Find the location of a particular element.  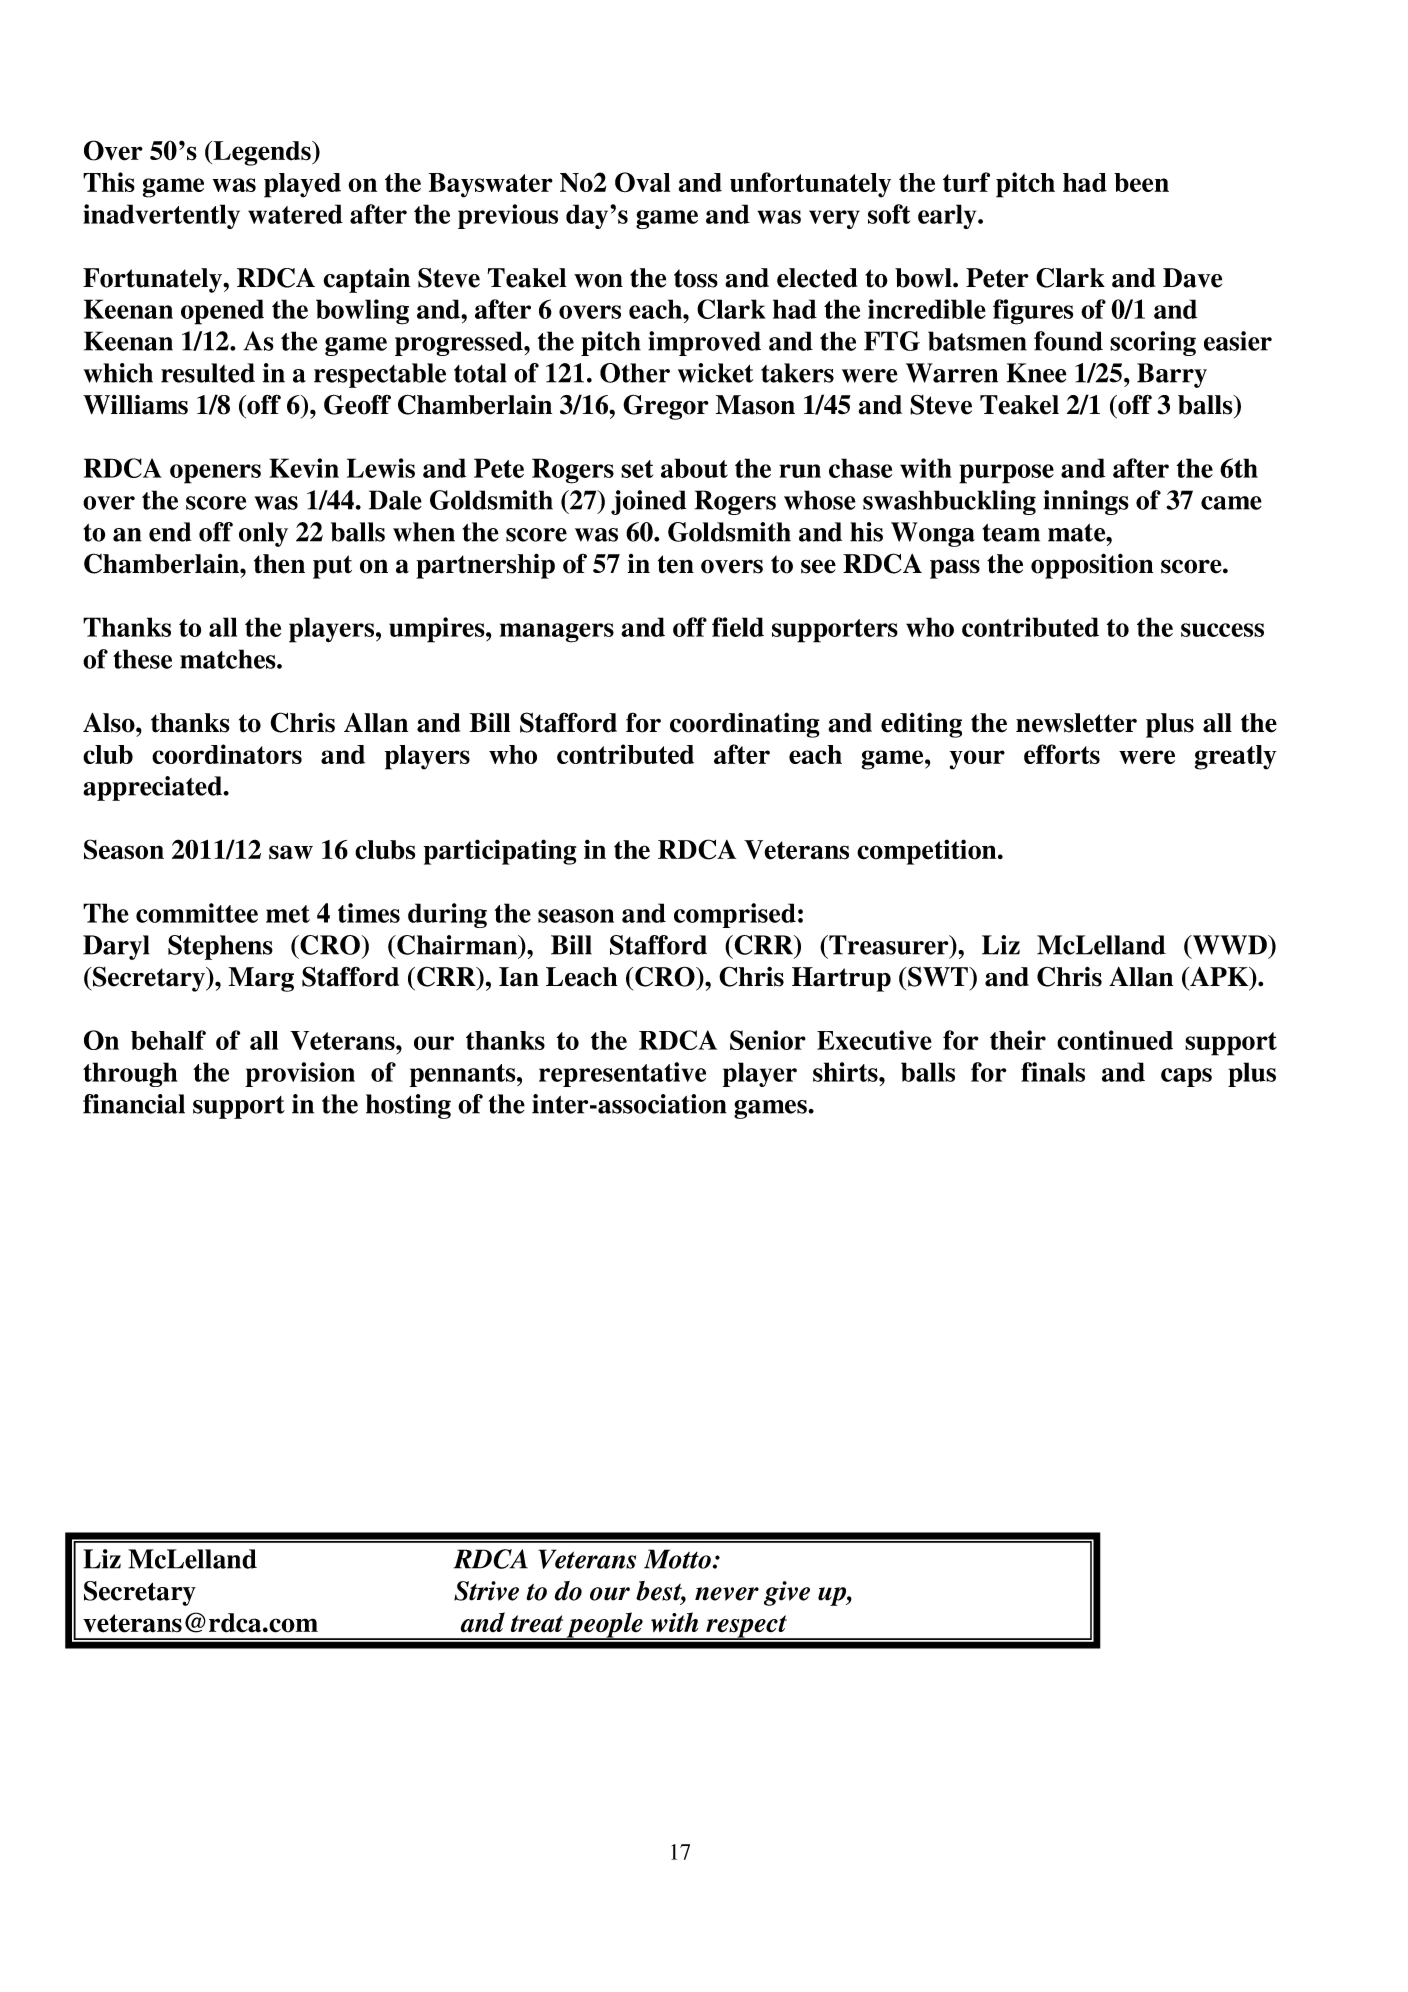

Strive is located at coordinates (486, 1591).
